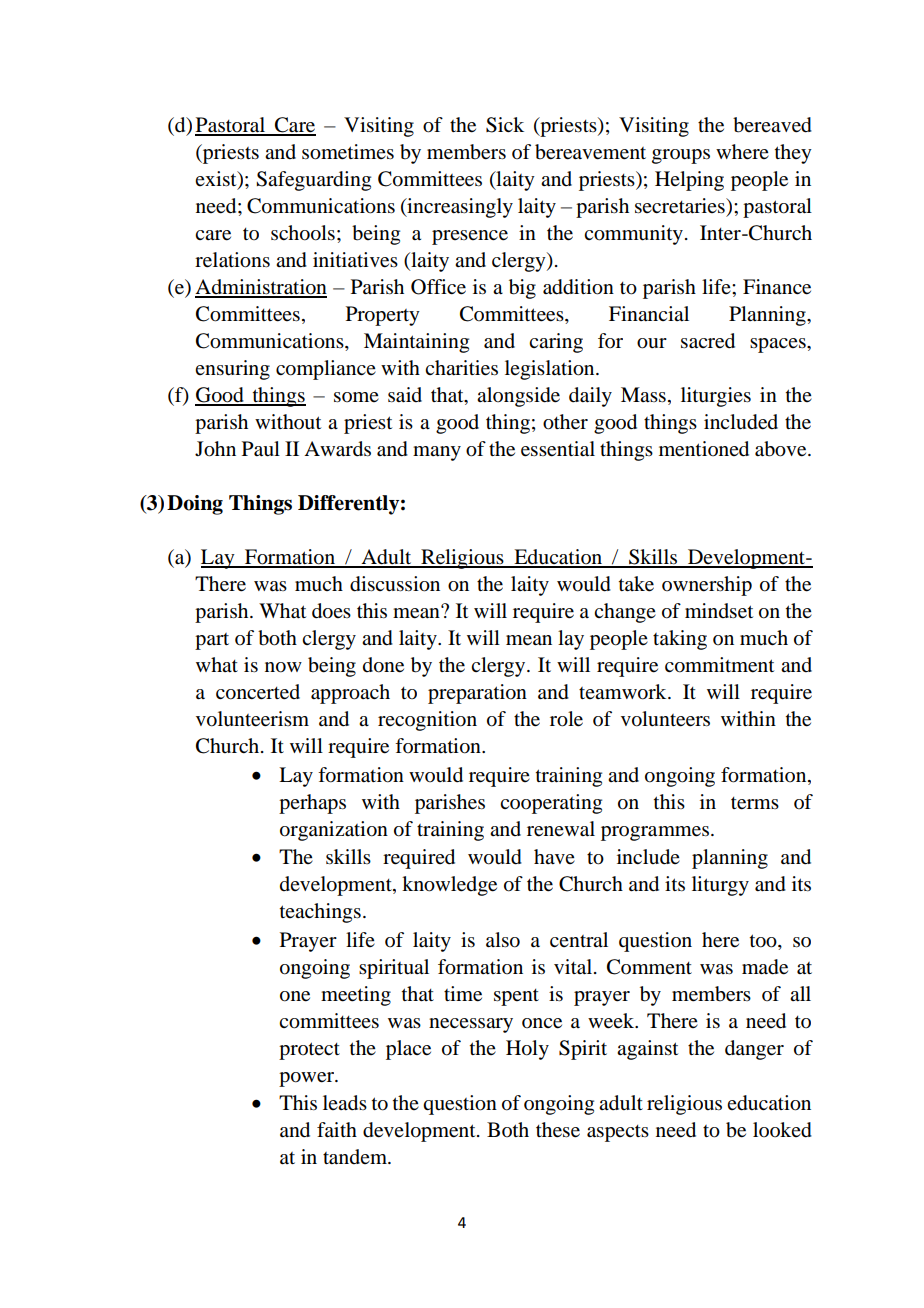  I want to click on groups, so click(681, 156).
